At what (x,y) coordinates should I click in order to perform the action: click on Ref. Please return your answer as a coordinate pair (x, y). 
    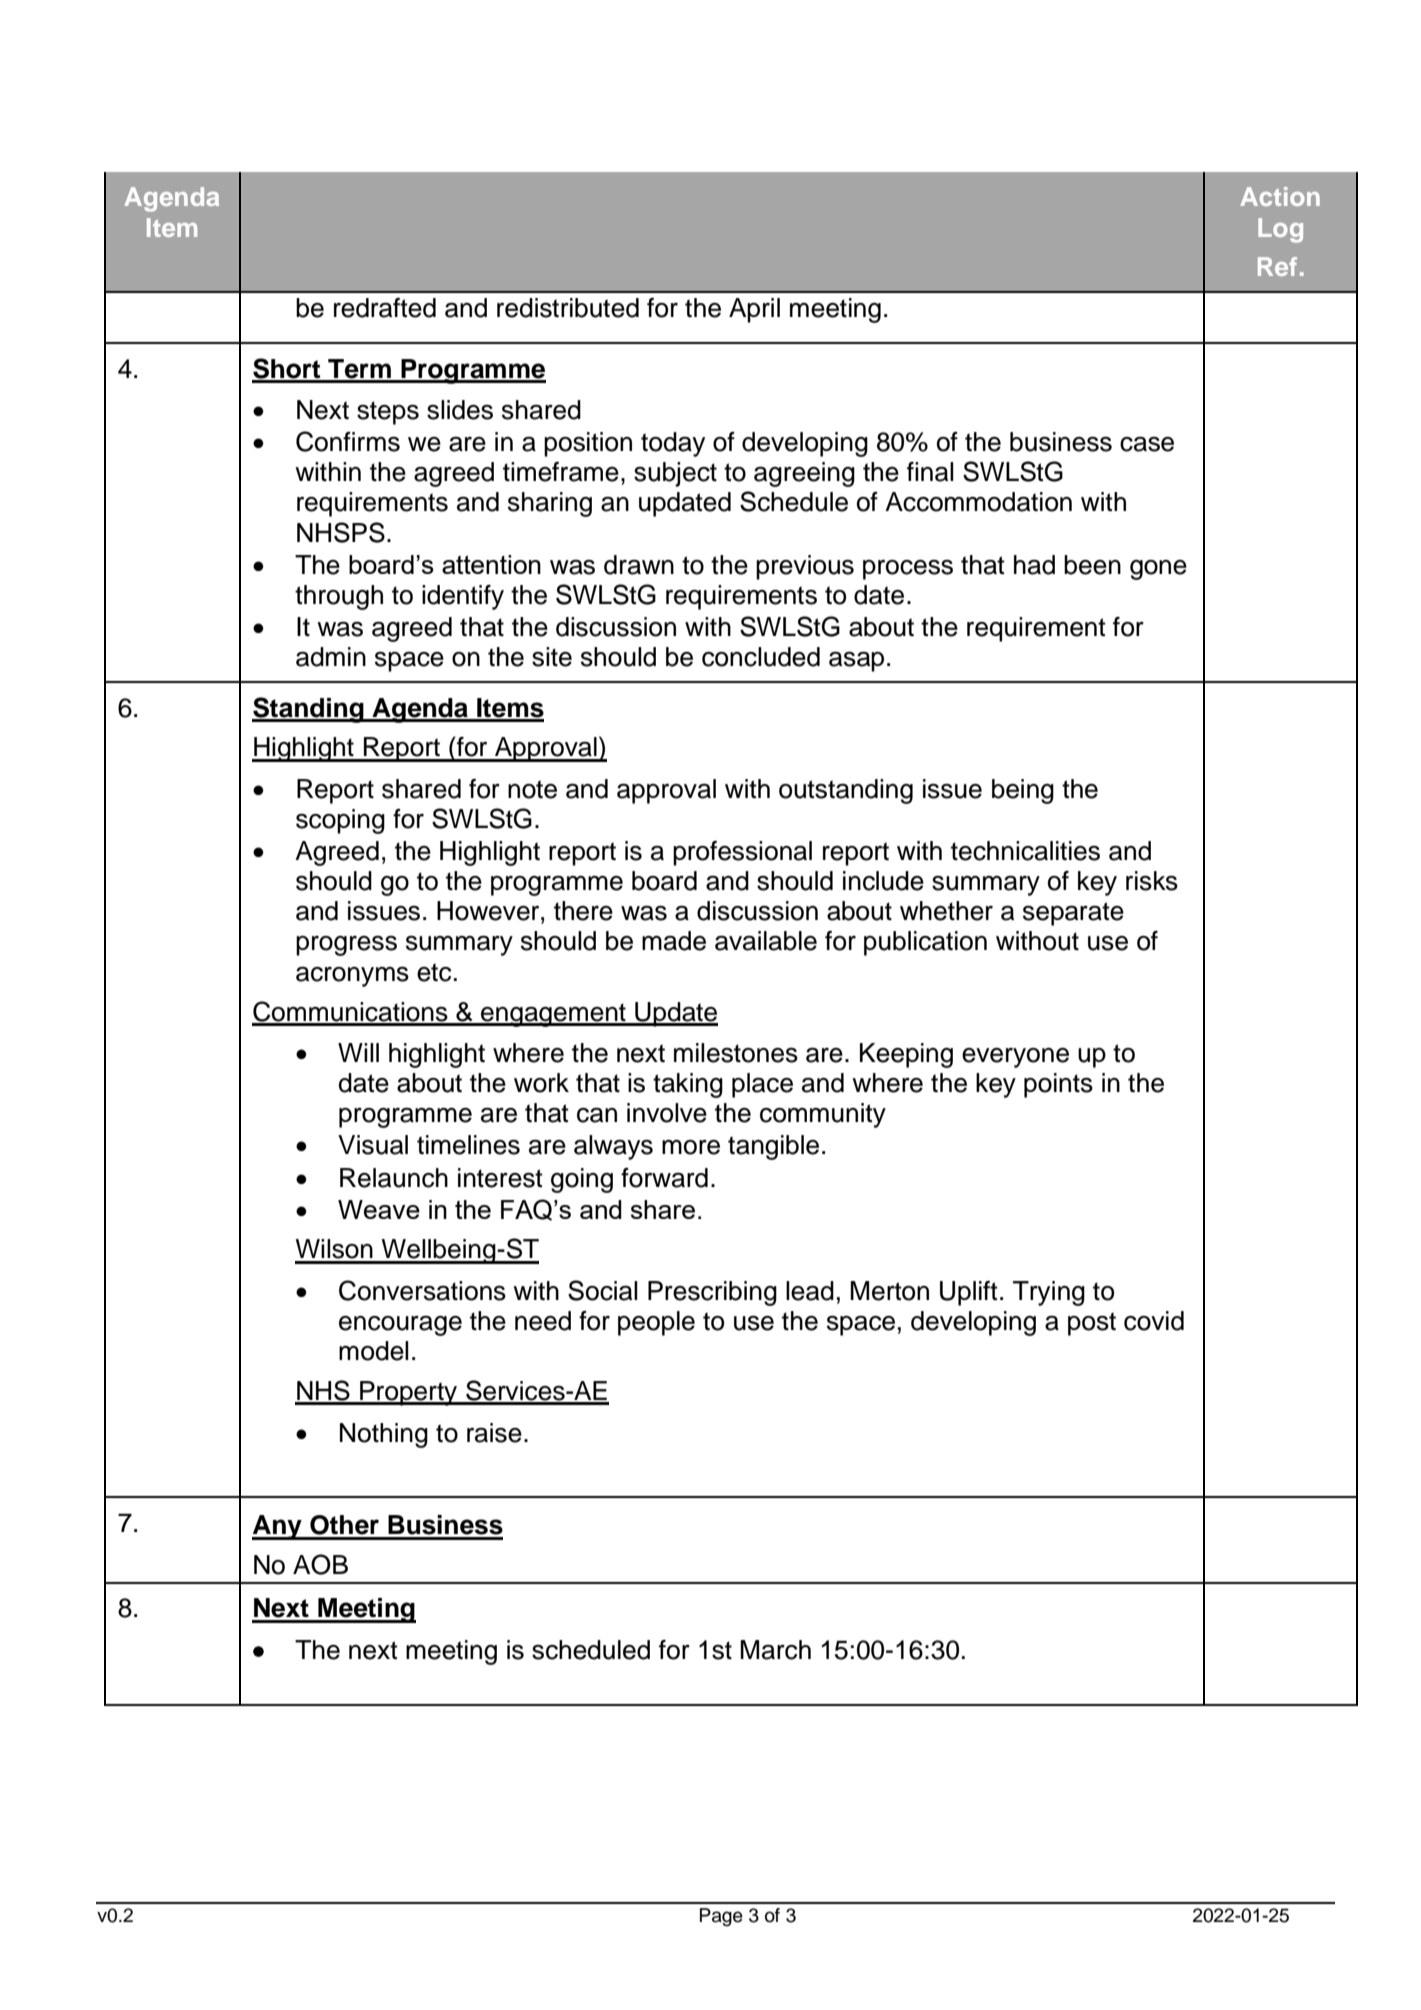
    Looking at the image, I should click on (1277, 266).
